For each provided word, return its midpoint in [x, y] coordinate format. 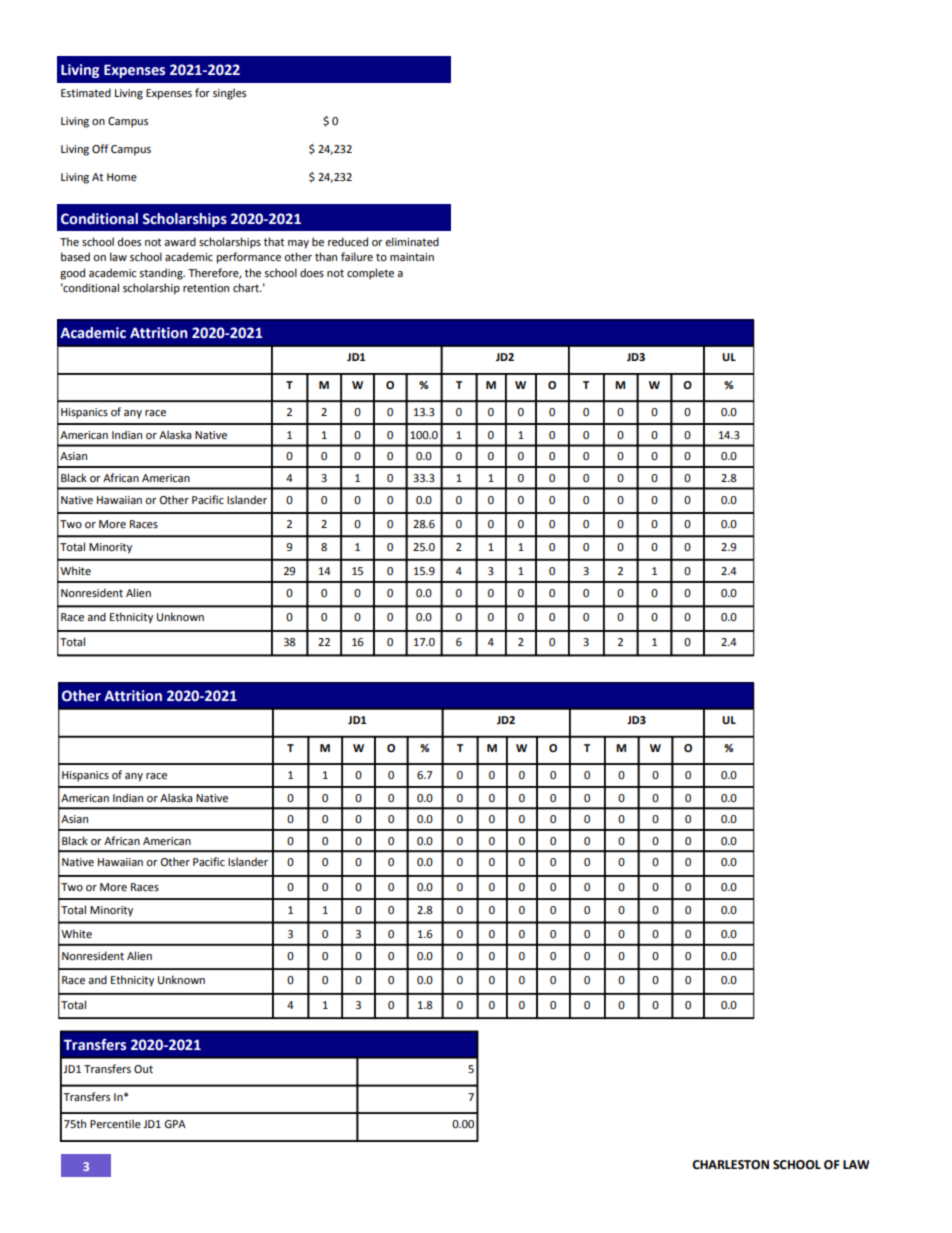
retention [206, 288]
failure [357, 256]
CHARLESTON [730, 1165]
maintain [412, 257]
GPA [175, 1124]
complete [370, 274]
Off [100, 148]
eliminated [412, 241]
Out [143, 1069]
